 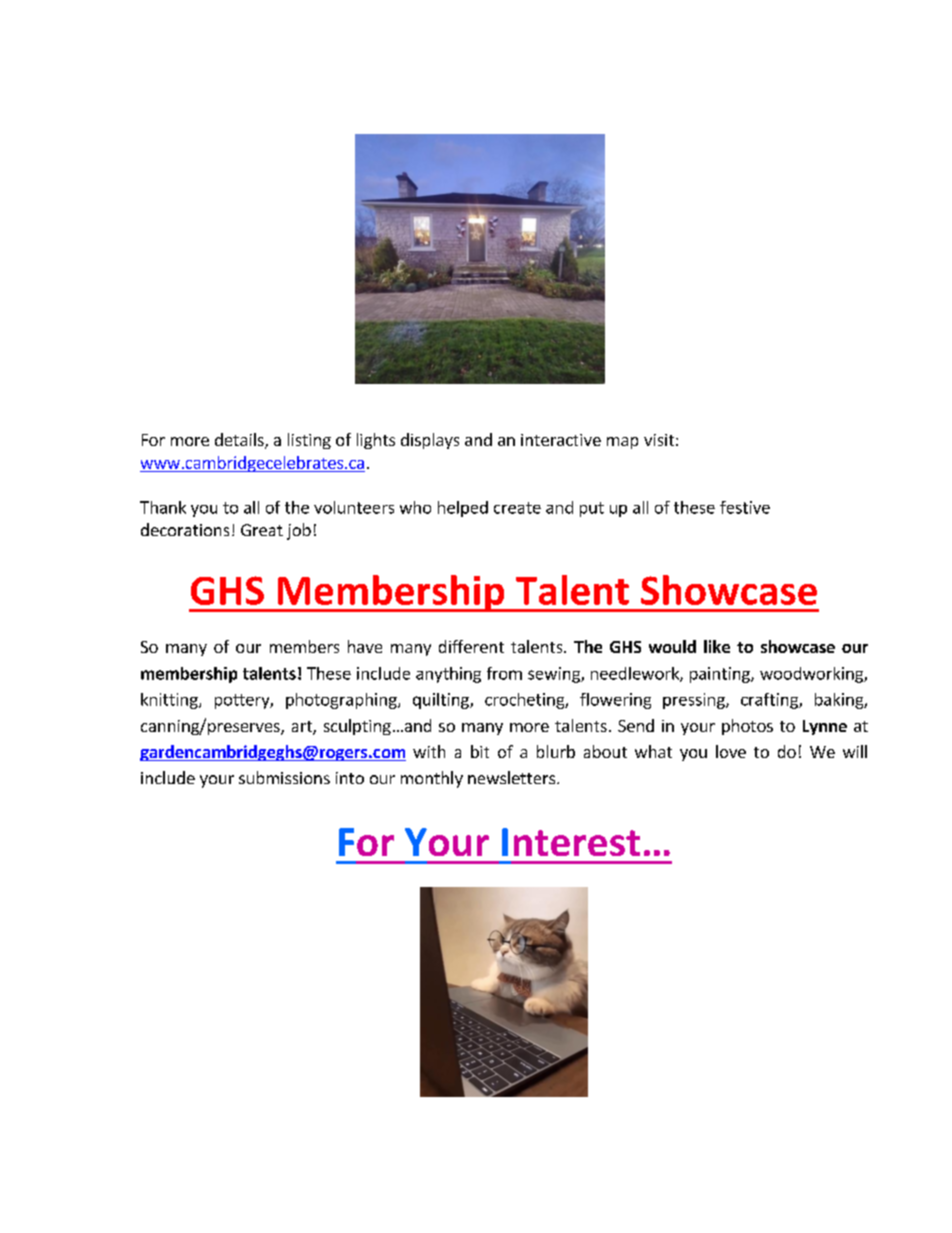 I want to click on interactive, so click(x=561, y=440).
